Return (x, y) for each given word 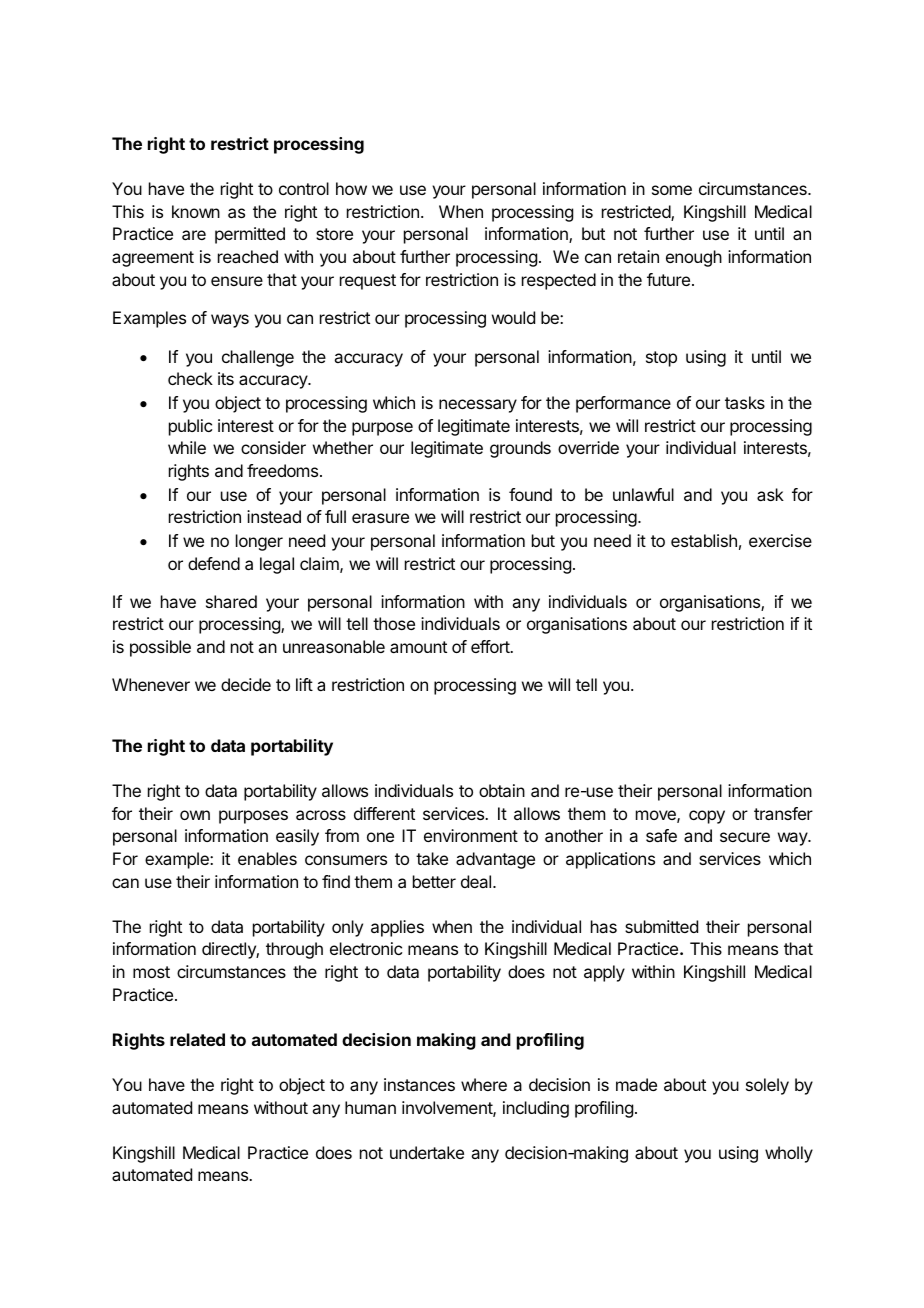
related (197, 1039)
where (484, 1084)
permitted (250, 235)
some (672, 190)
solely (767, 1086)
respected (559, 281)
